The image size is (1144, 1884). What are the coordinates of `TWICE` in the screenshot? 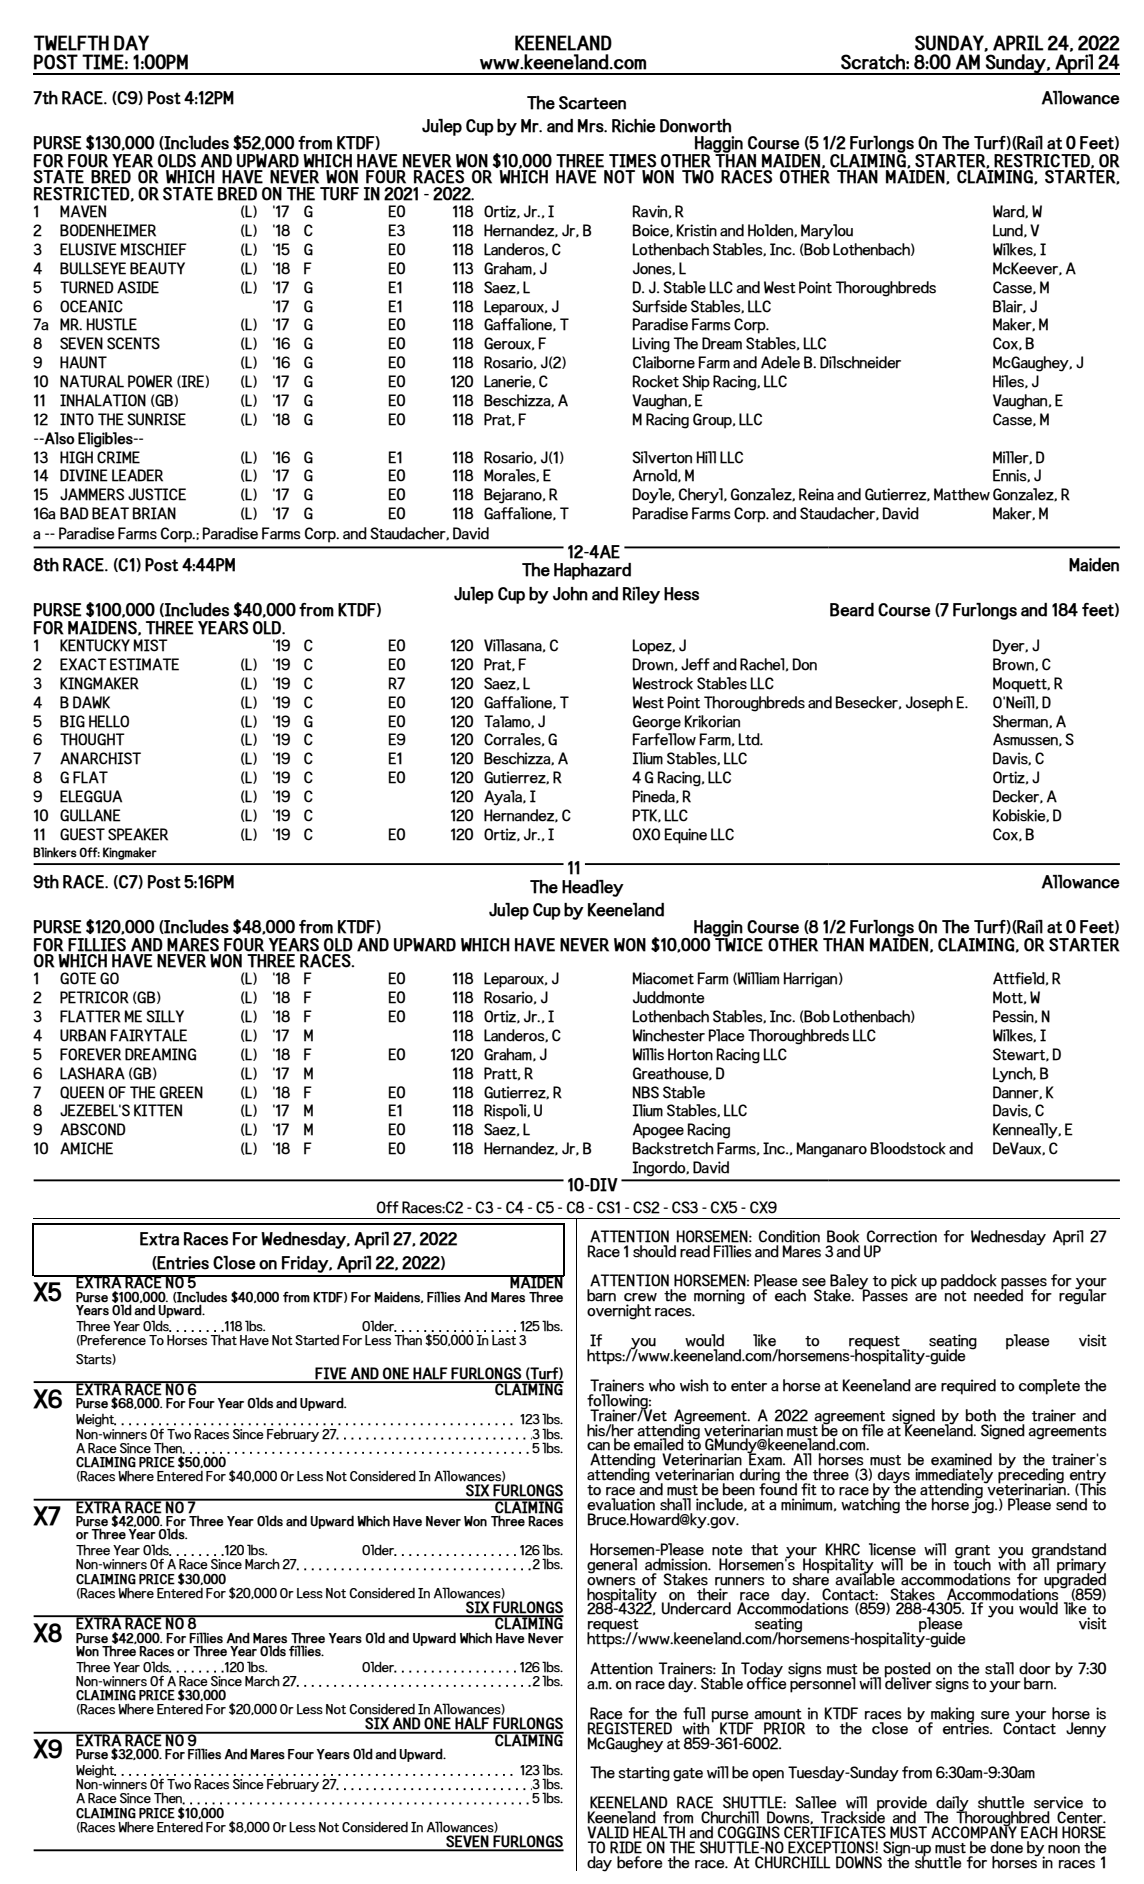 It's located at (738, 943).
